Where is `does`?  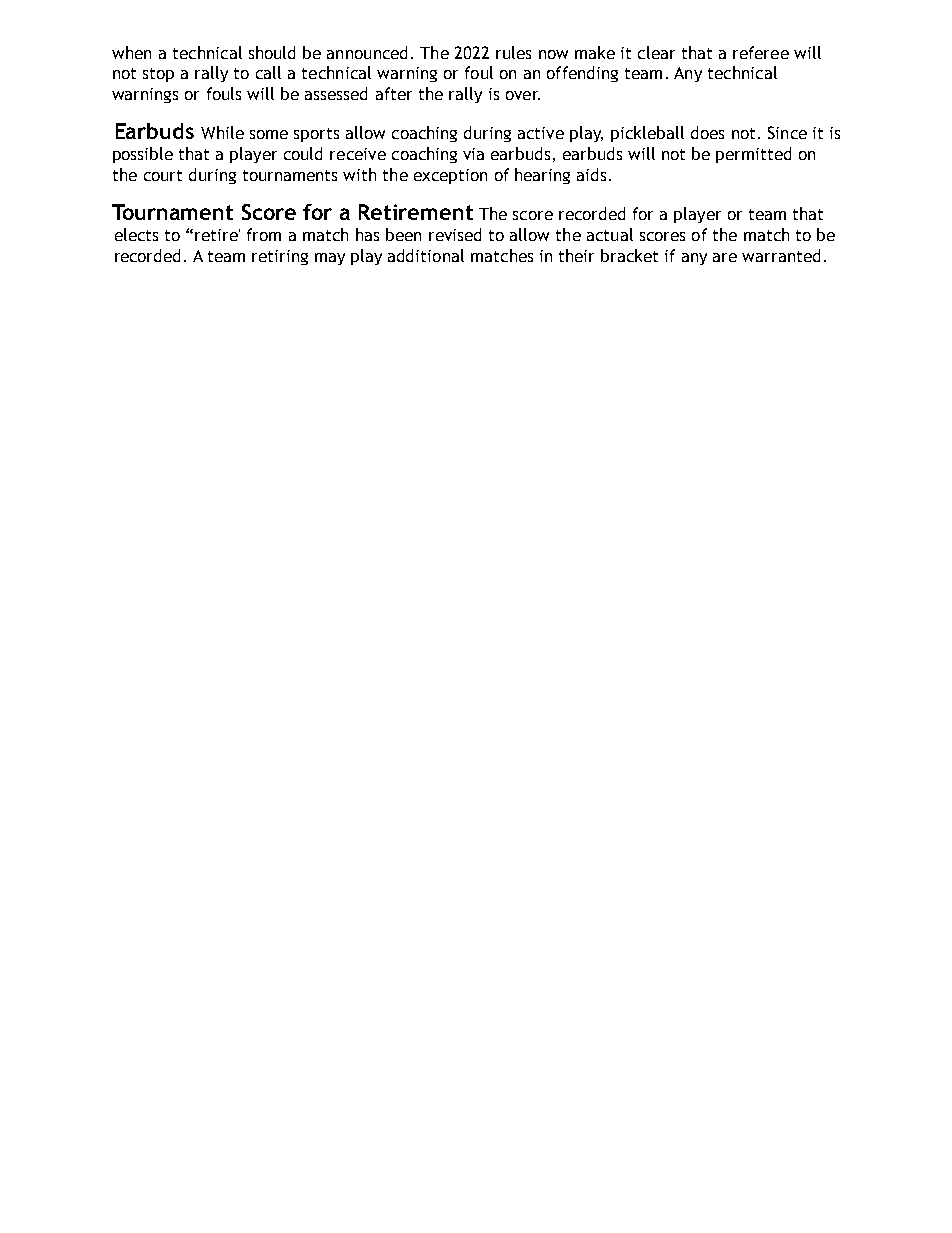 does is located at coordinates (707, 132).
